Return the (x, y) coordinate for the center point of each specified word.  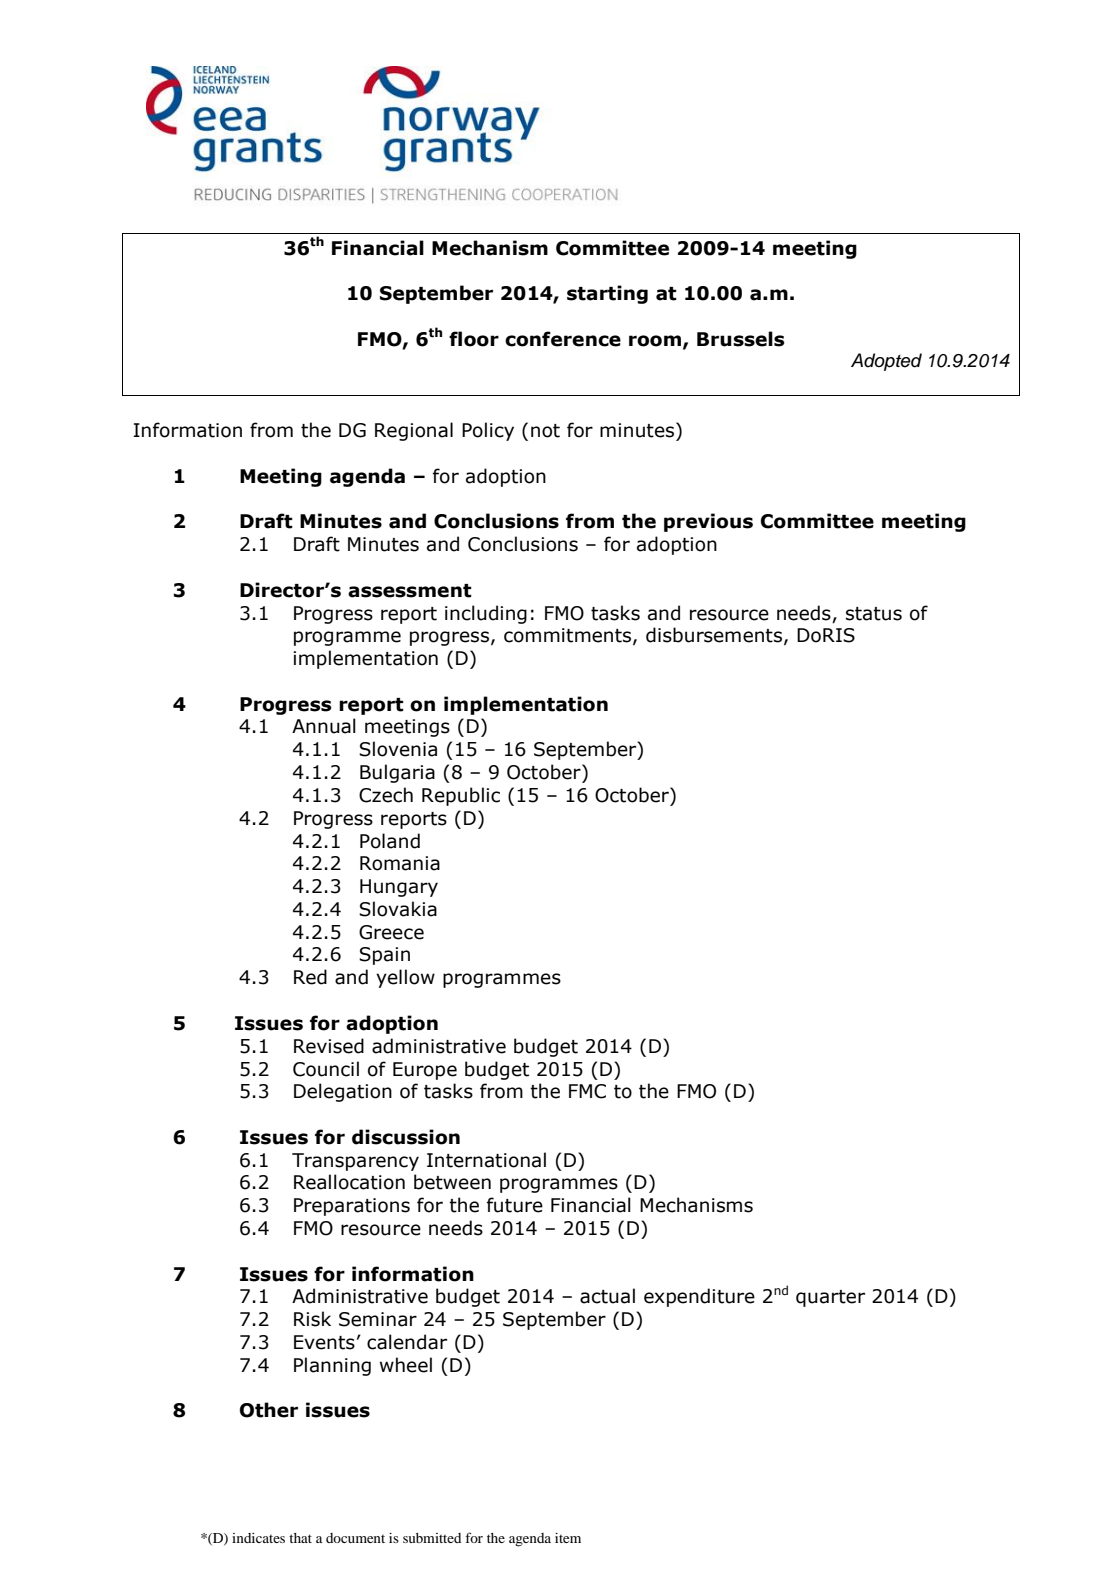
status (874, 614)
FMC (587, 1091)
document (355, 1538)
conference (563, 339)
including (486, 614)
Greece (391, 932)
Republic (461, 796)
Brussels (741, 339)
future (515, 1205)
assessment (410, 591)
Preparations (352, 1207)
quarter (830, 1298)
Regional (414, 431)
